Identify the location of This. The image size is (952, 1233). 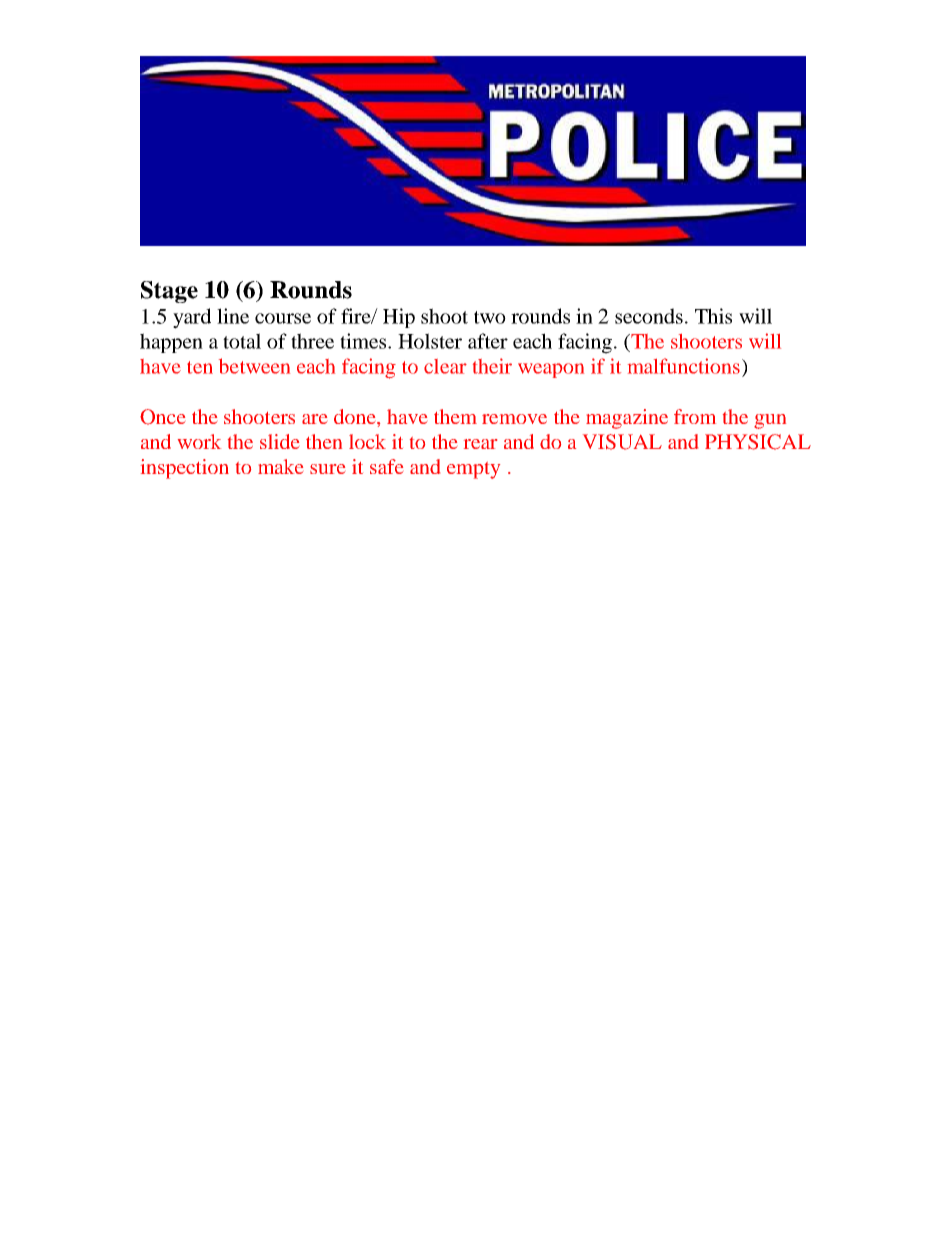
(713, 316).
